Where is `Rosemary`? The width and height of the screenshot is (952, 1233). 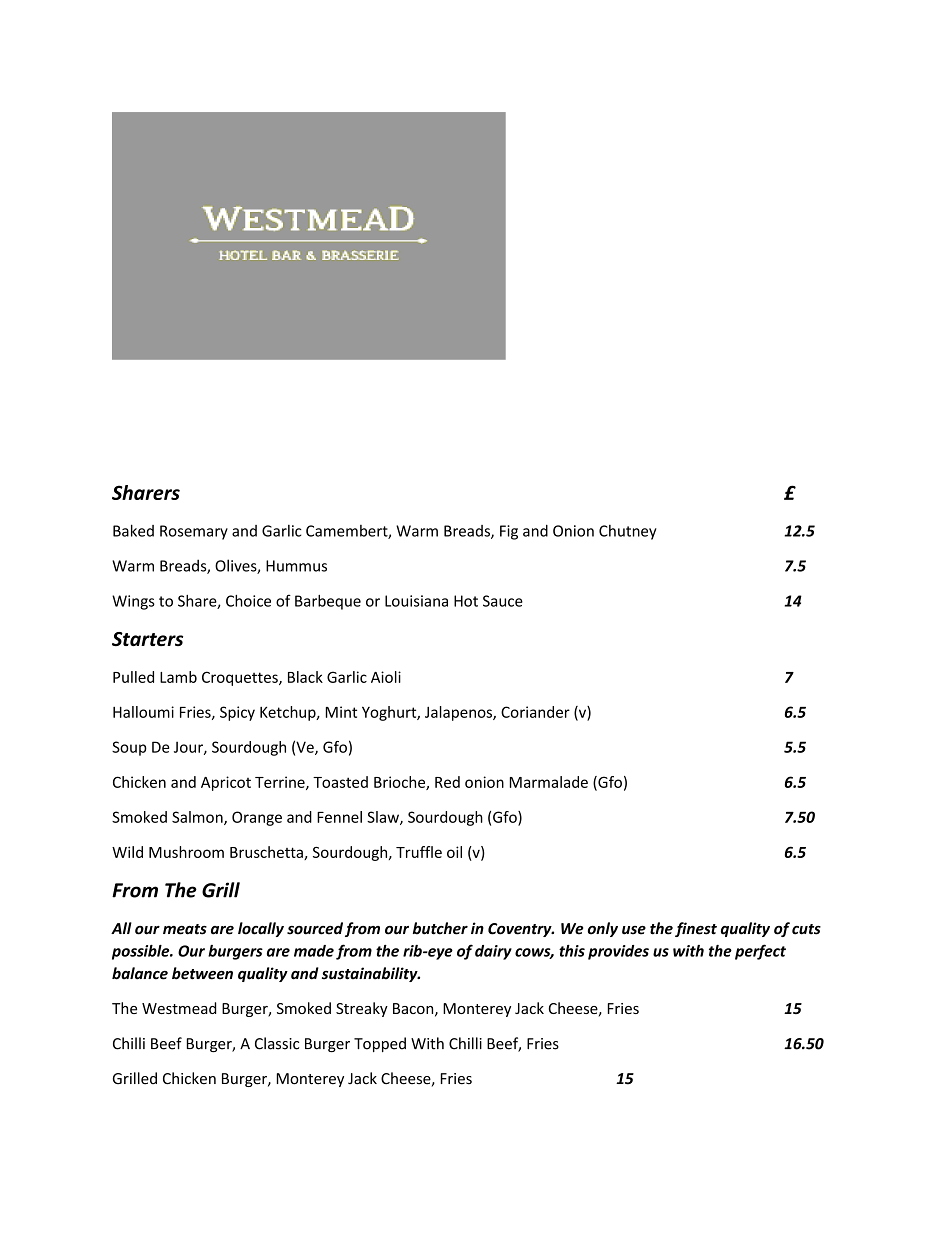
Rosemary is located at coordinates (194, 532).
